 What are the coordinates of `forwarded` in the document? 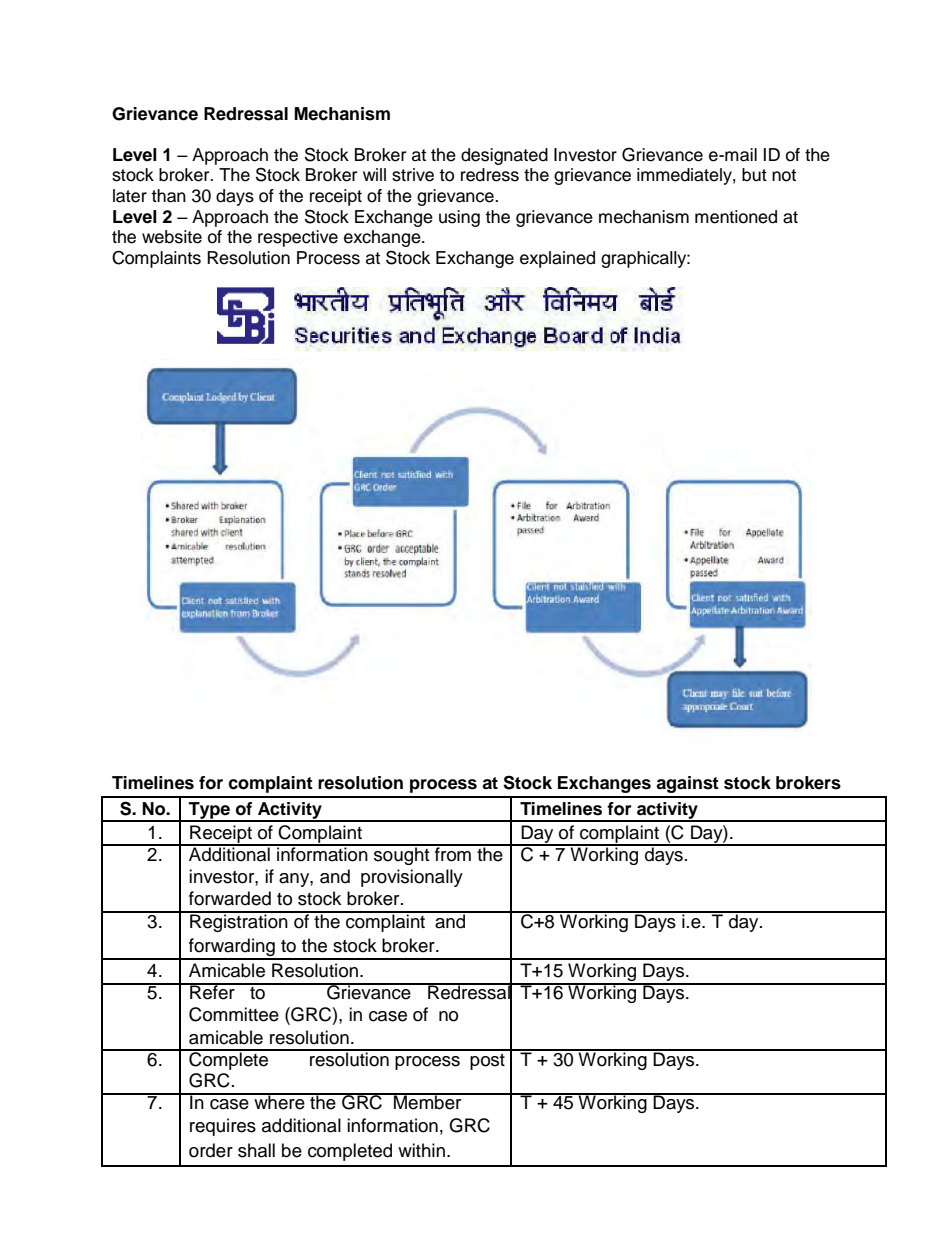 It's located at (230, 898).
